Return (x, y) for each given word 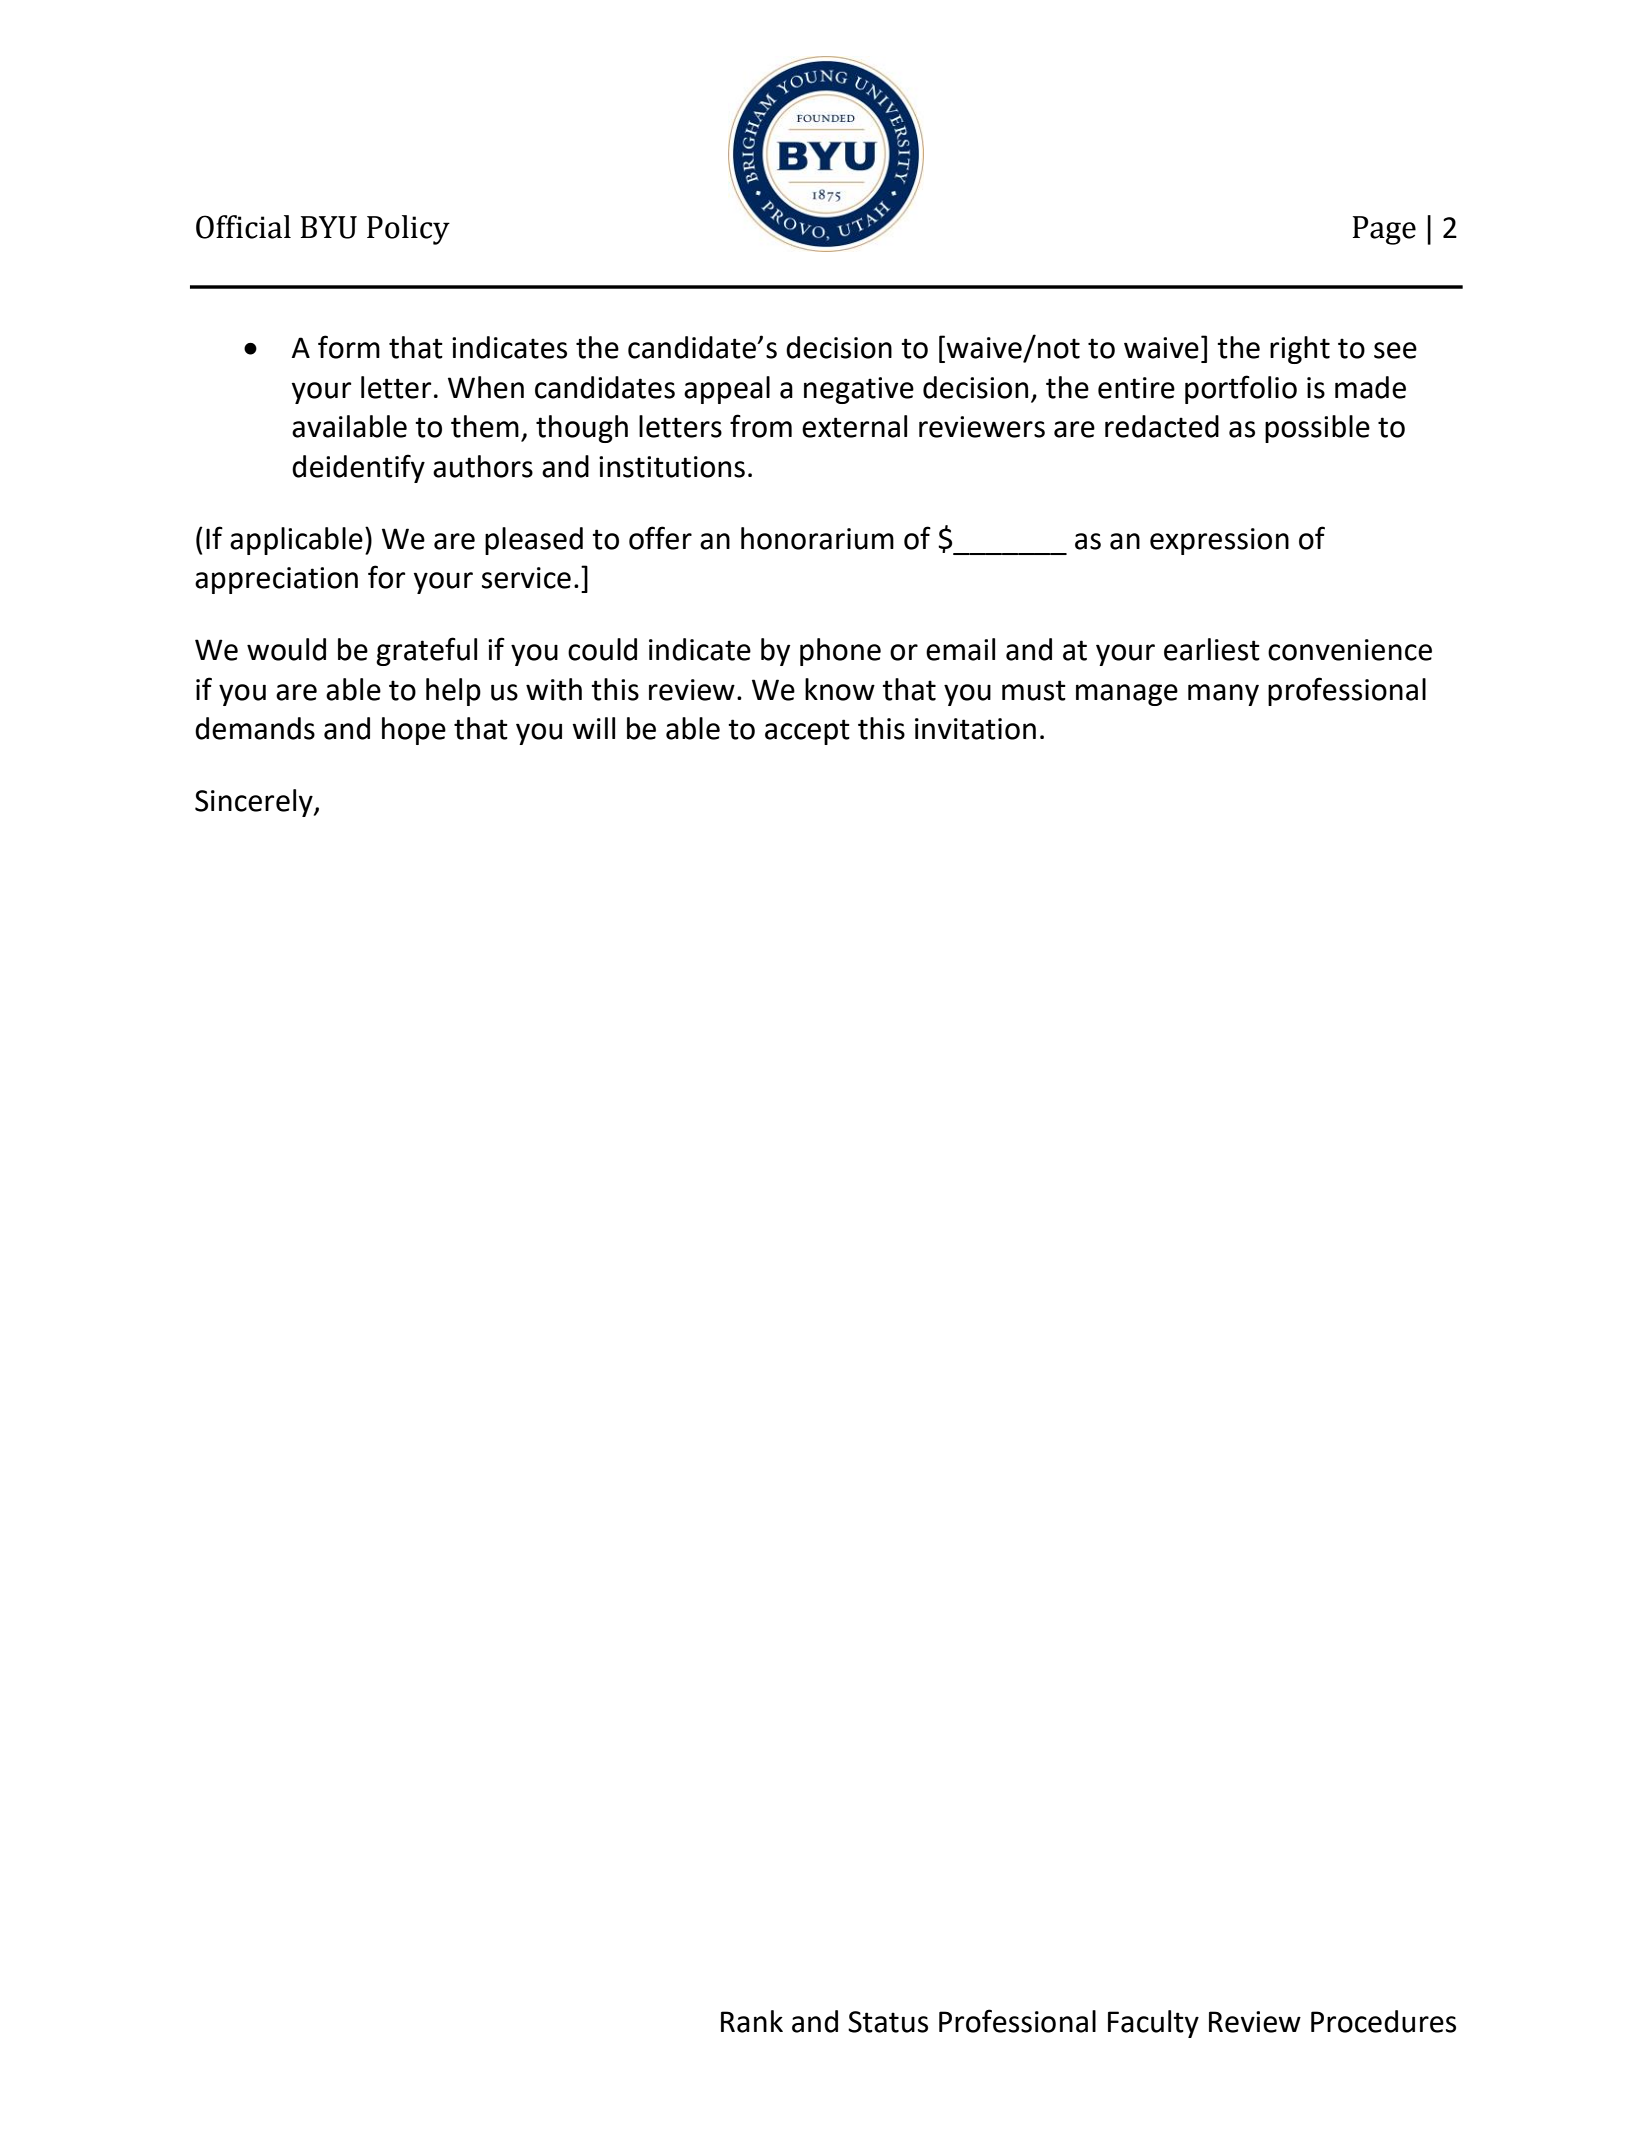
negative (859, 390)
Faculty (1153, 2024)
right (1300, 350)
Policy (408, 230)
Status (888, 2022)
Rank (752, 2021)
